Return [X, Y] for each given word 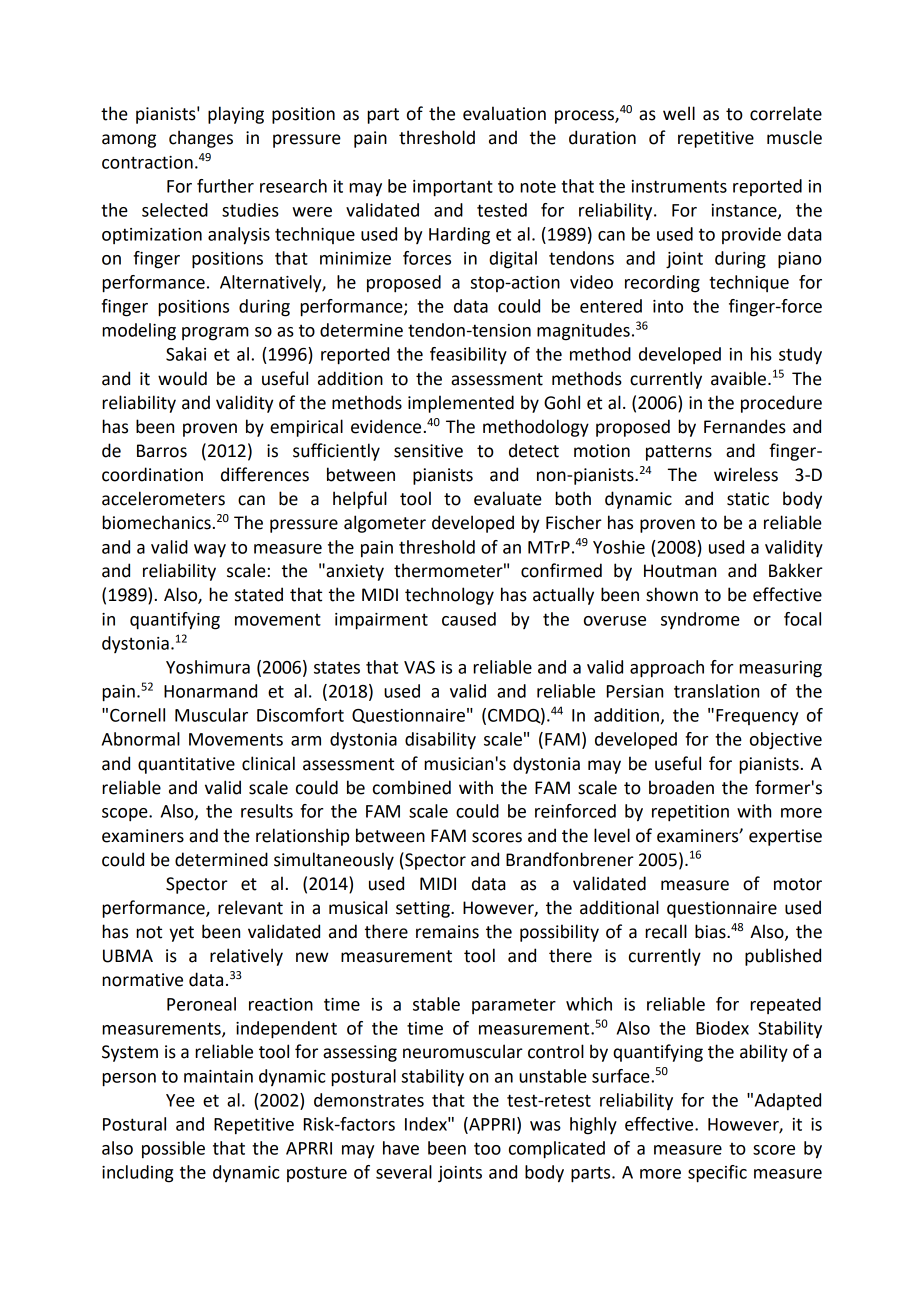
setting [424, 909]
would [182, 378]
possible [173, 1150]
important [453, 188]
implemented [461, 404]
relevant [250, 907]
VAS [419, 667]
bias [711, 931]
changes [201, 139]
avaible [740, 378]
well [679, 113]
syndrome [700, 620]
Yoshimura [208, 667]
